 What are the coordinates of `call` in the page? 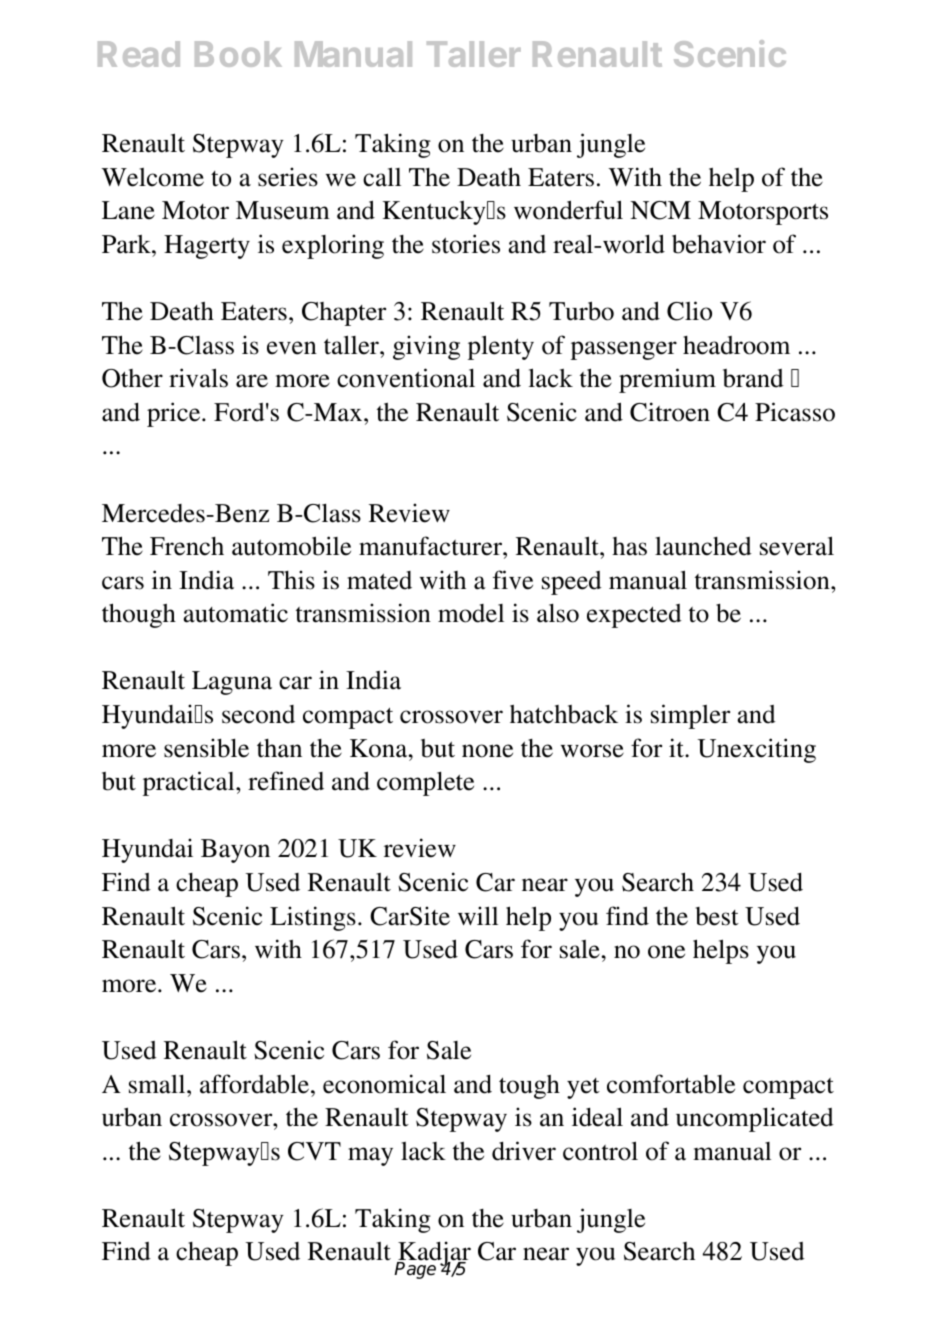 It's located at (382, 177).
